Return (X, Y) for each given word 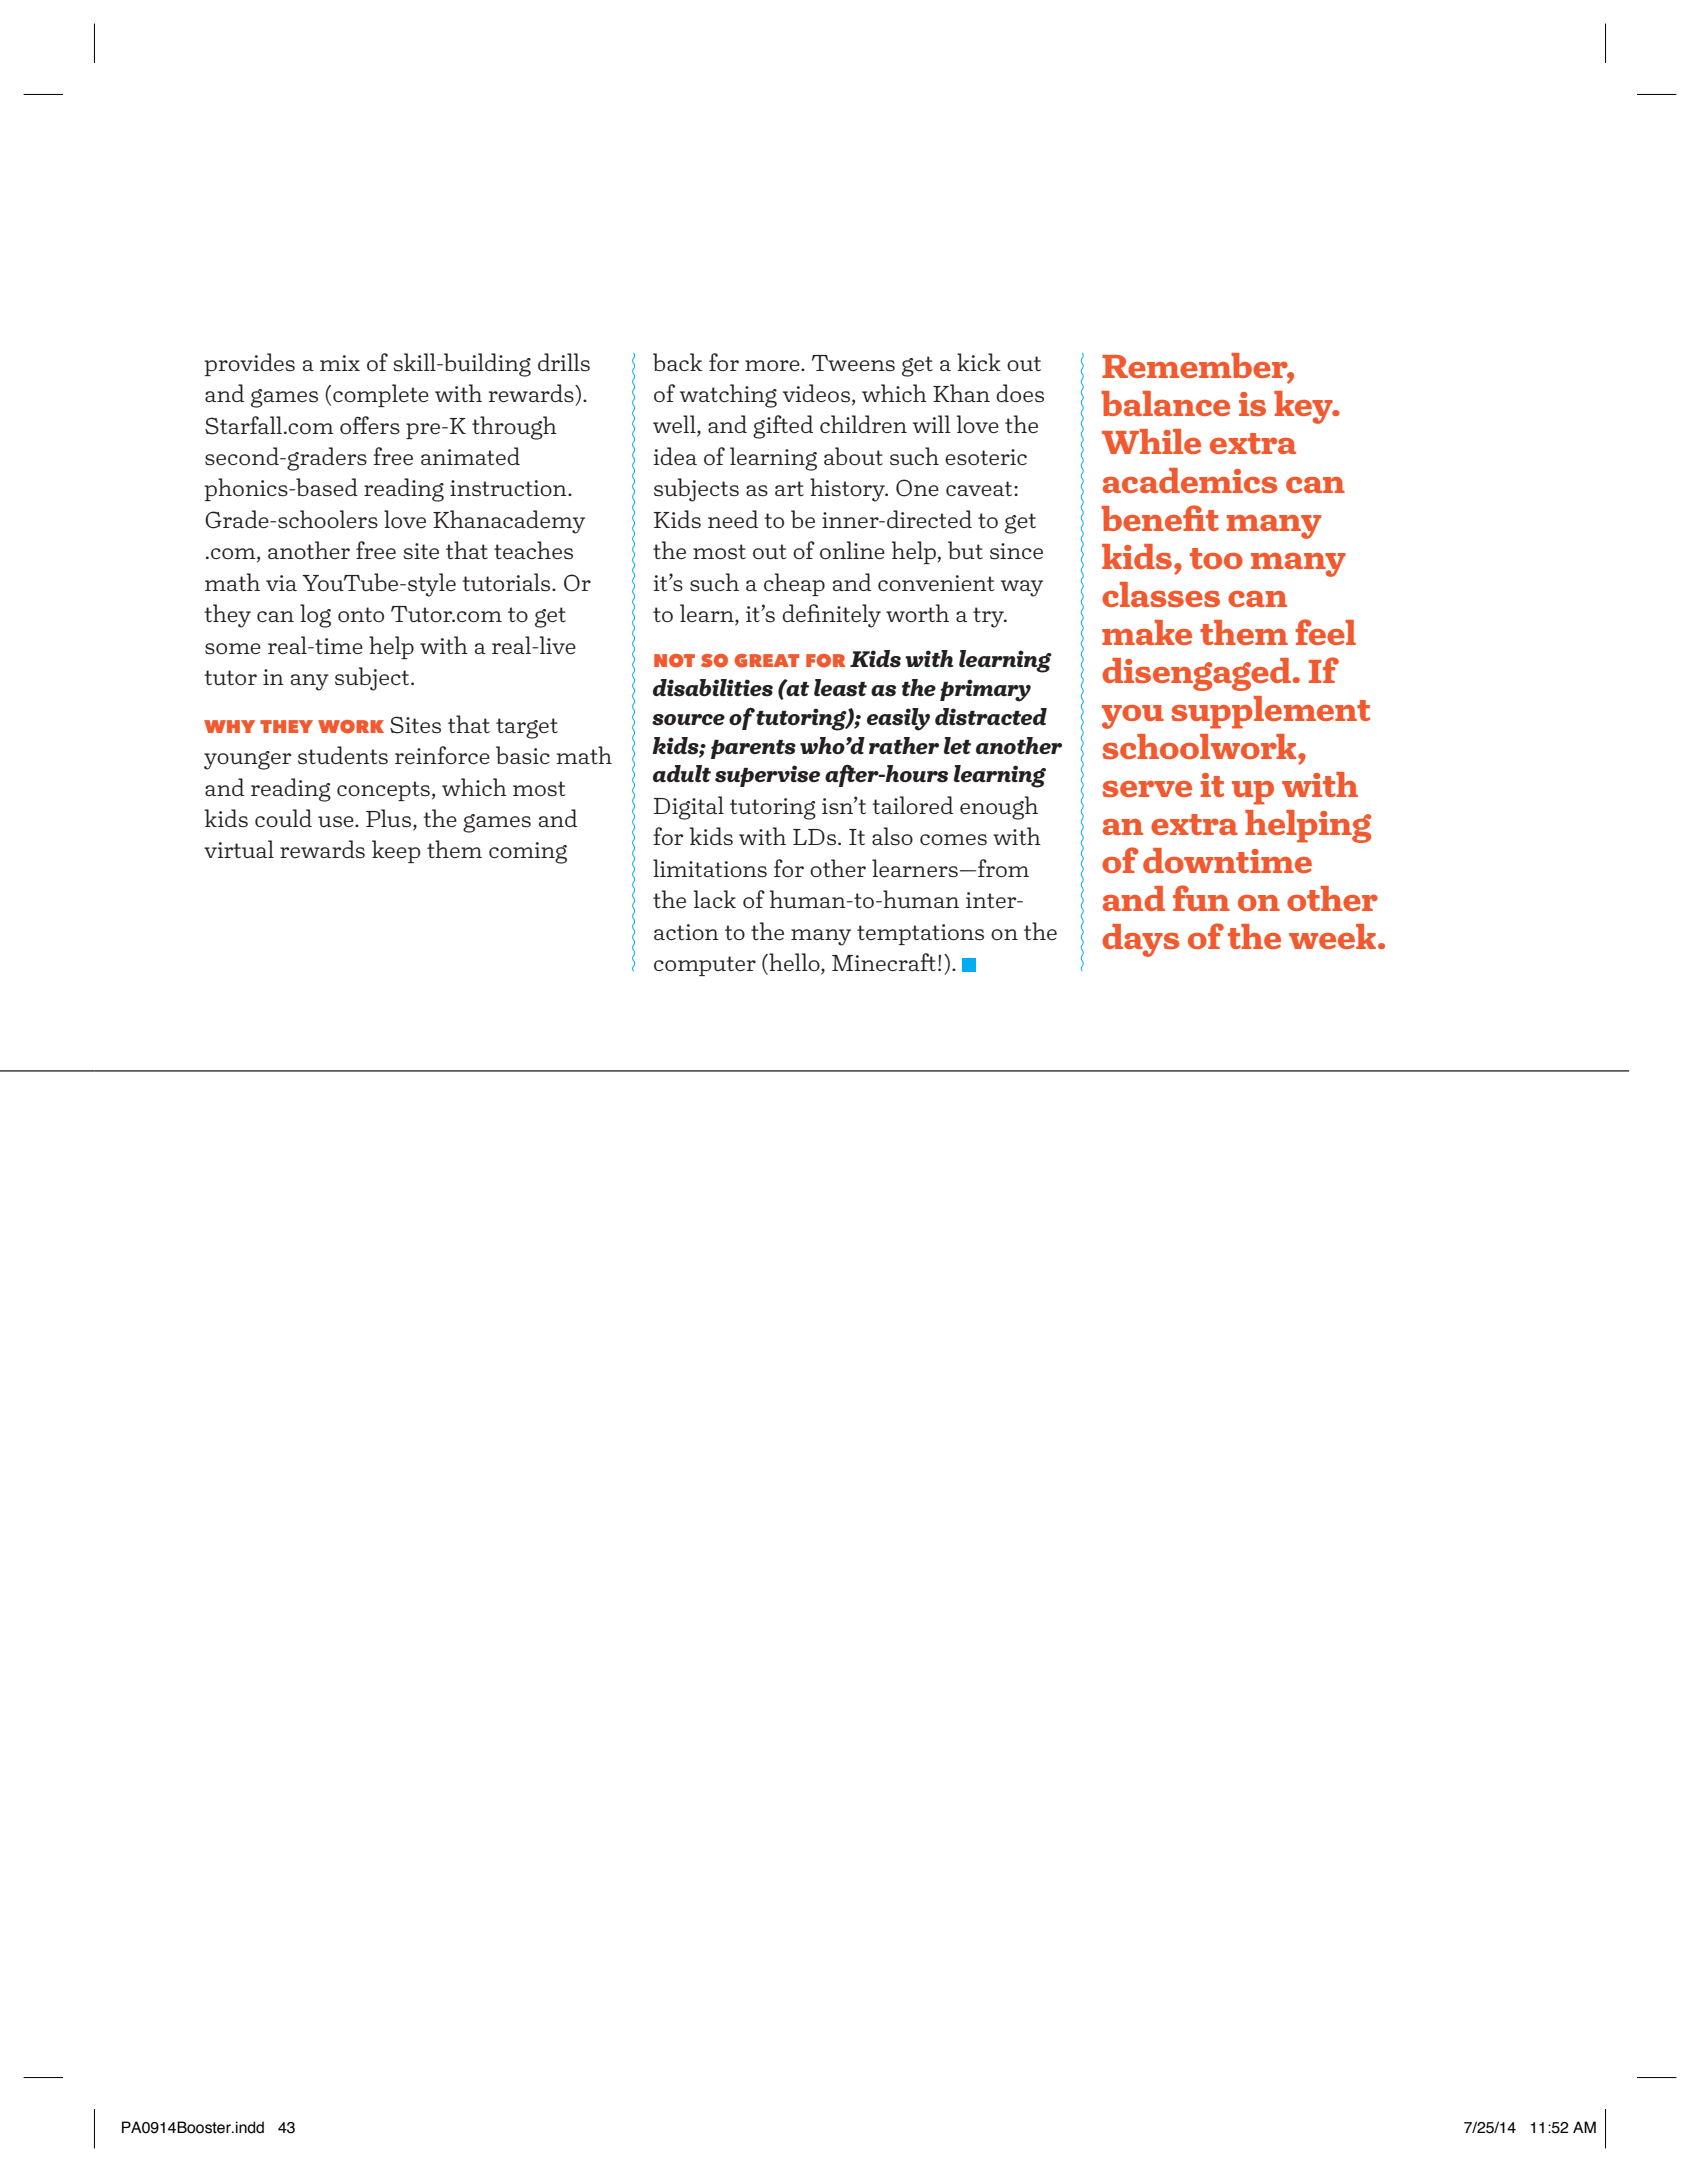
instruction (509, 488)
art (789, 488)
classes (1161, 594)
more (773, 365)
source (688, 720)
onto (361, 614)
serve (1147, 788)
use (337, 822)
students (343, 755)
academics (1190, 480)
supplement (1270, 712)
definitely (831, 616)
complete (381, 395)
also (892, 836)
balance (1165, 403)
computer (705, 966)
